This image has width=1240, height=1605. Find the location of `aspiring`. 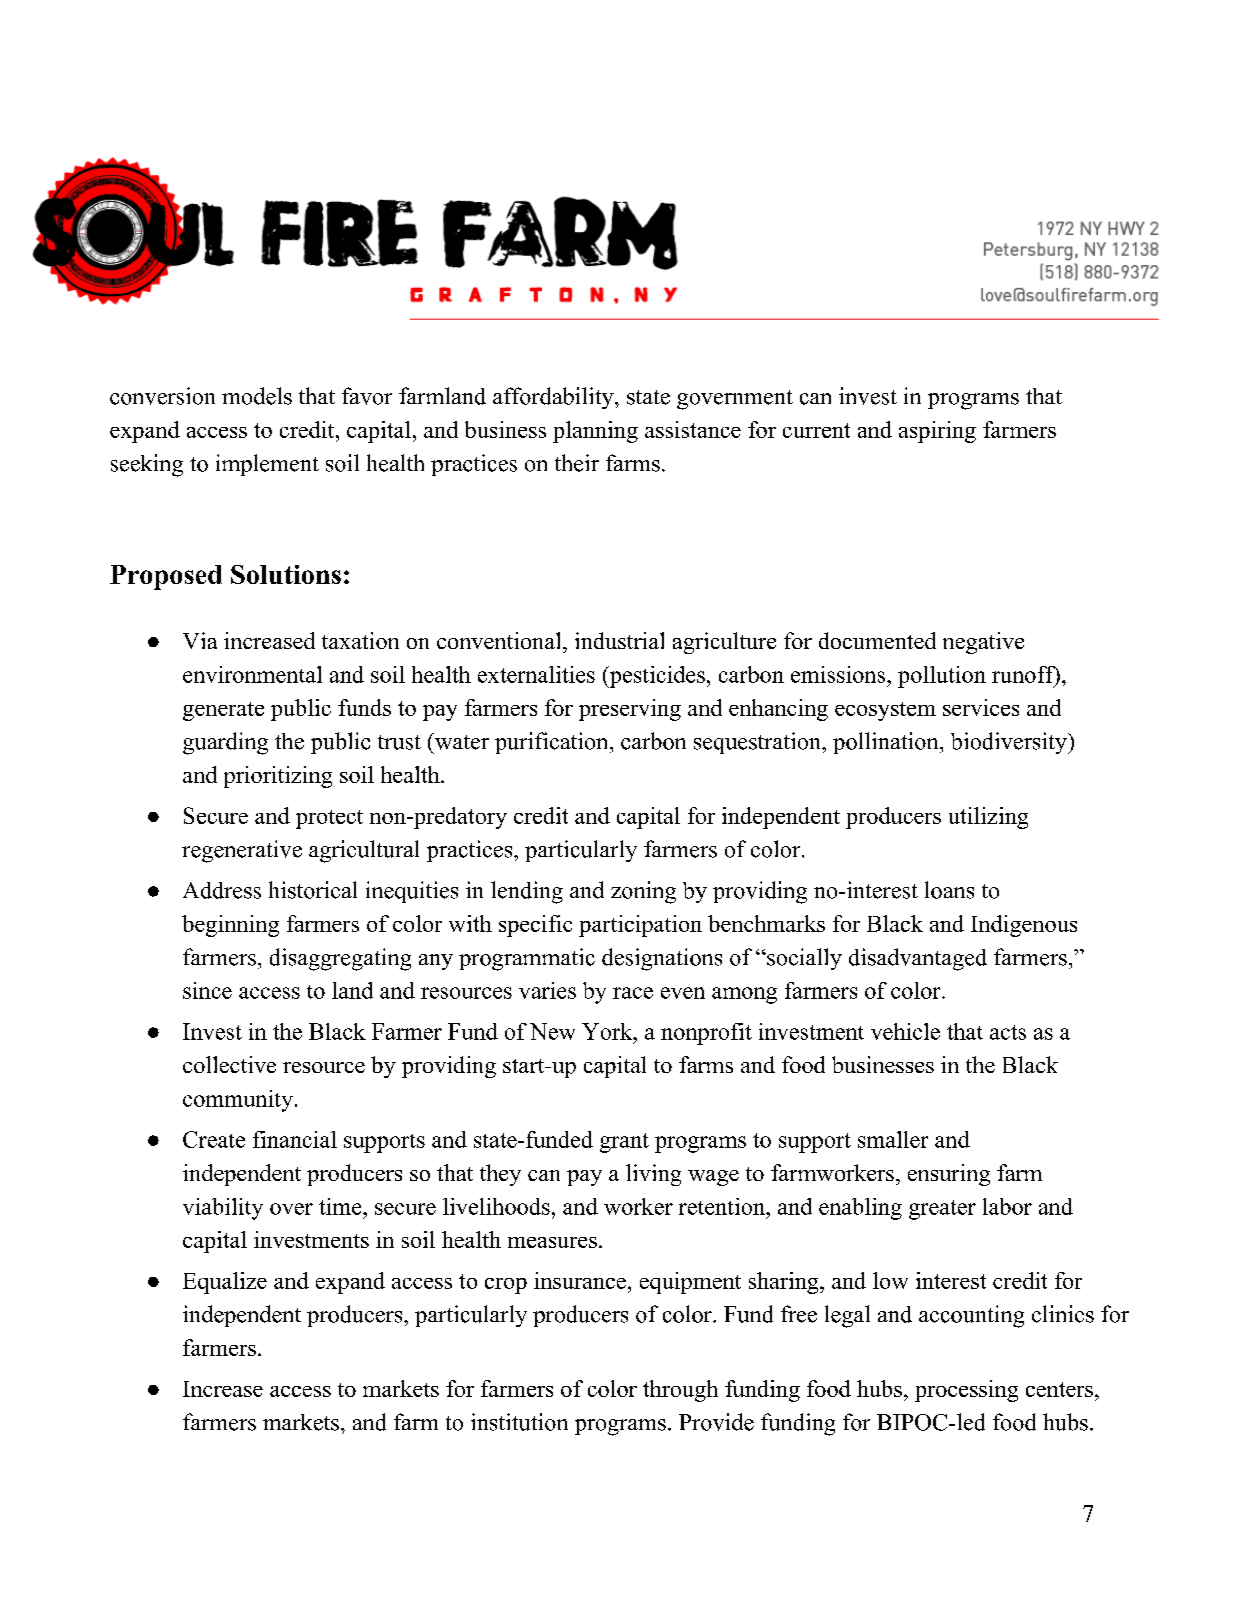

aspiring is located at coordinates (937, 432).
